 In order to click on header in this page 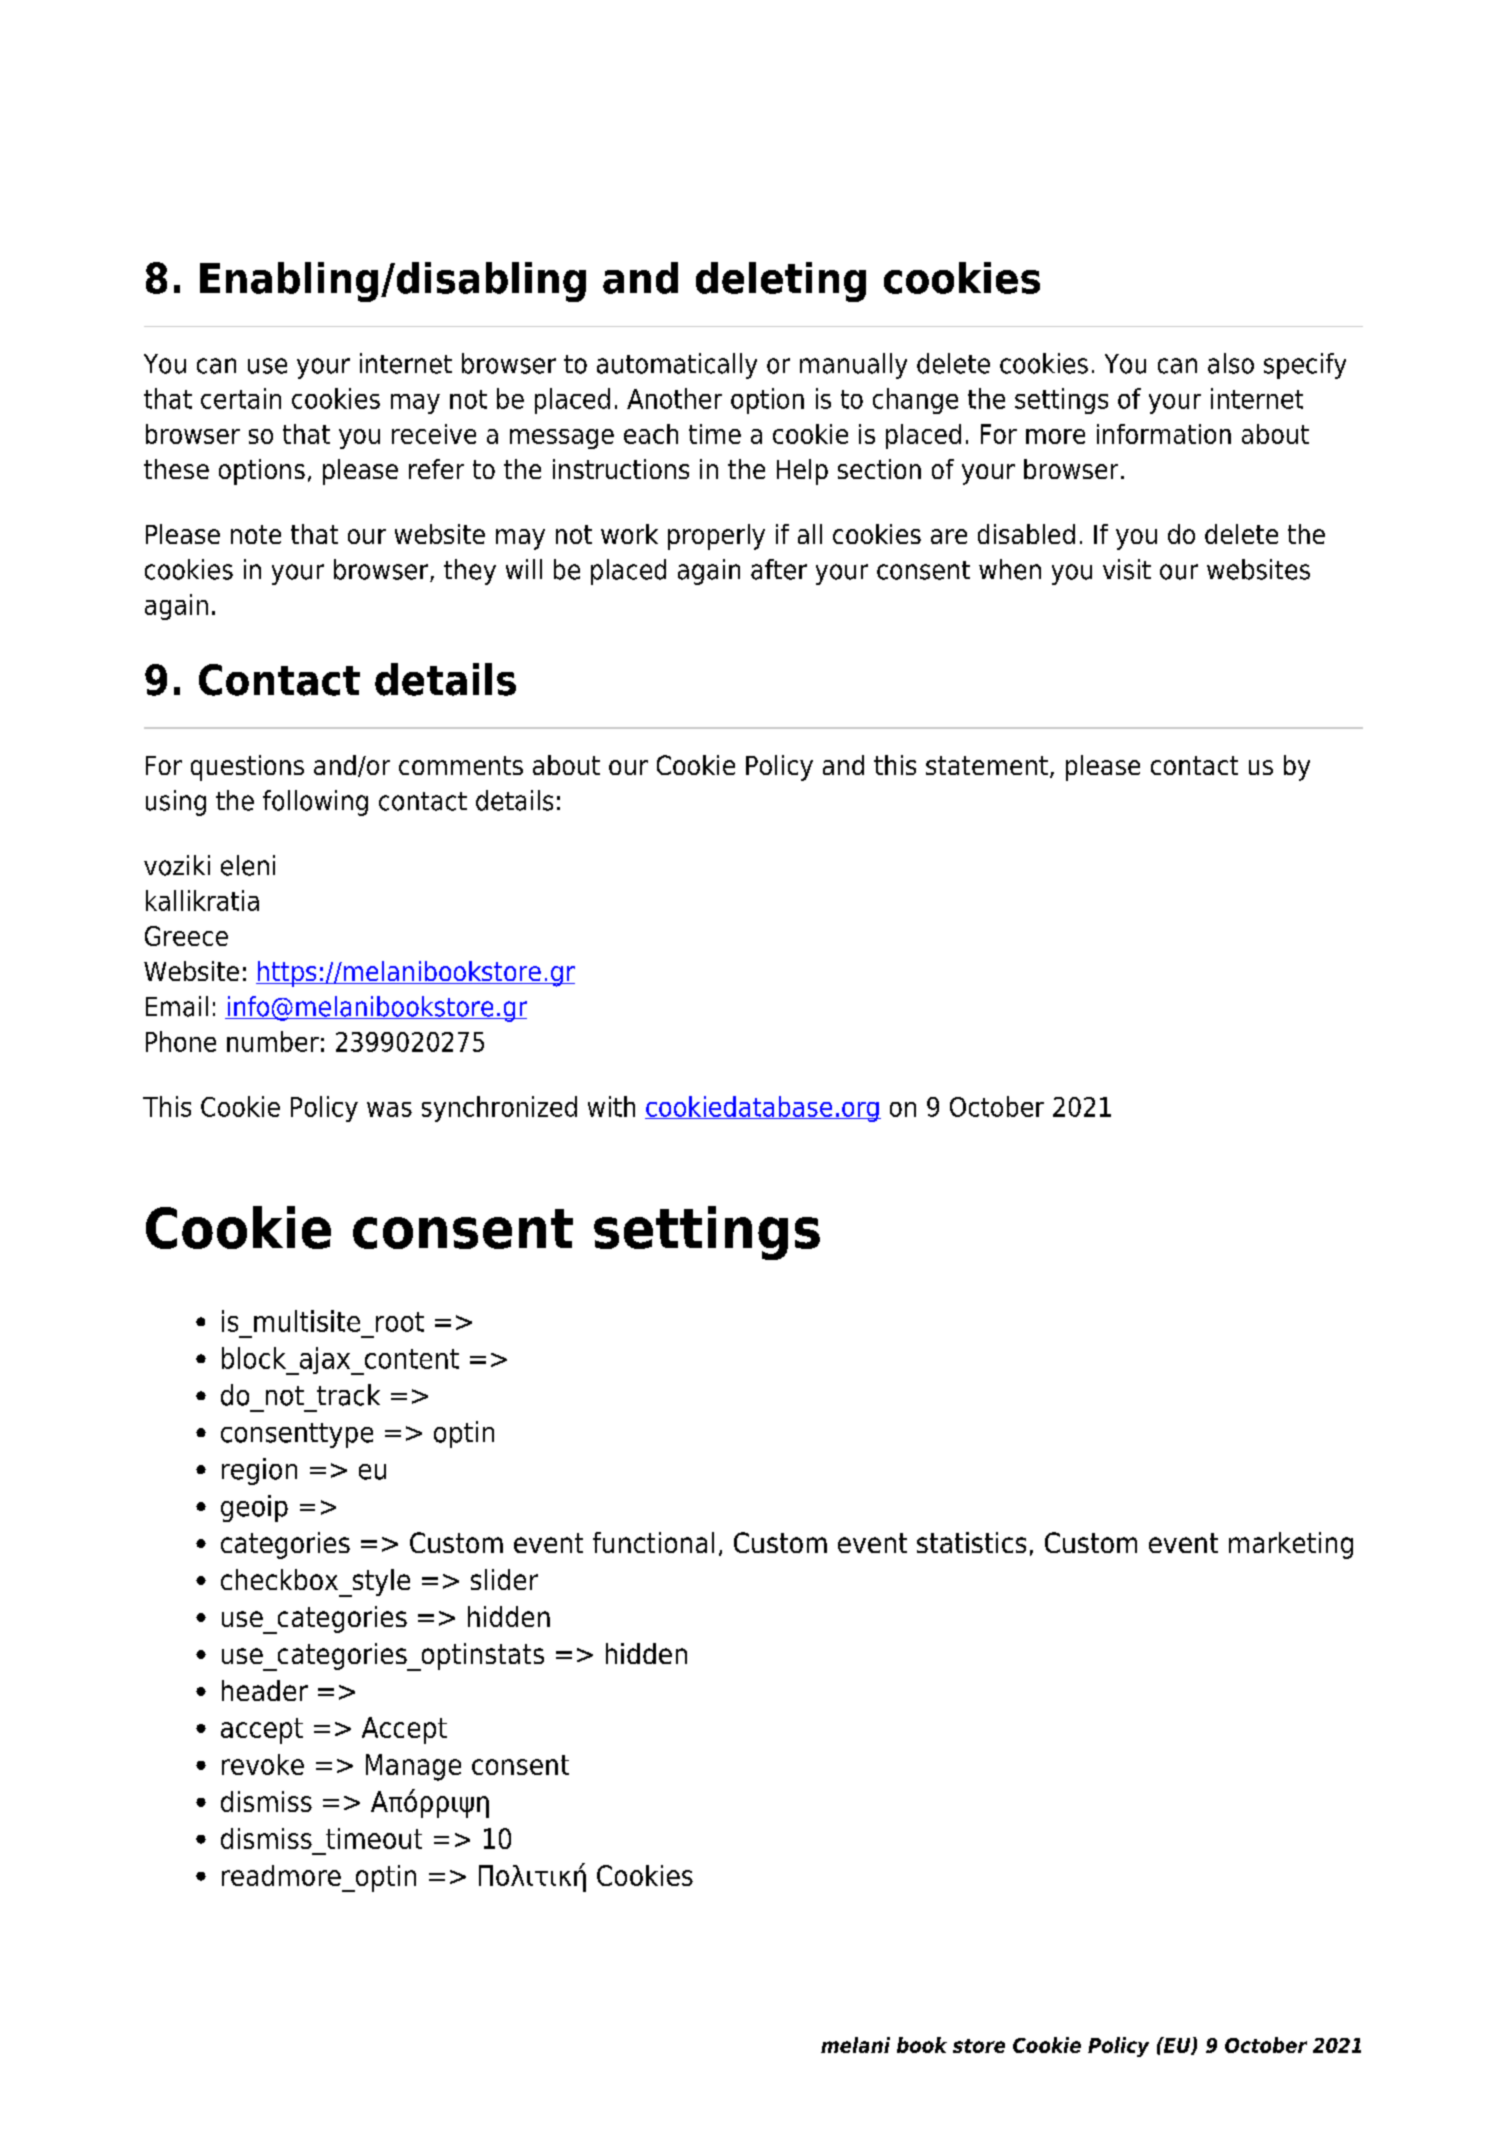, I will do `click(265, 1690)`.
